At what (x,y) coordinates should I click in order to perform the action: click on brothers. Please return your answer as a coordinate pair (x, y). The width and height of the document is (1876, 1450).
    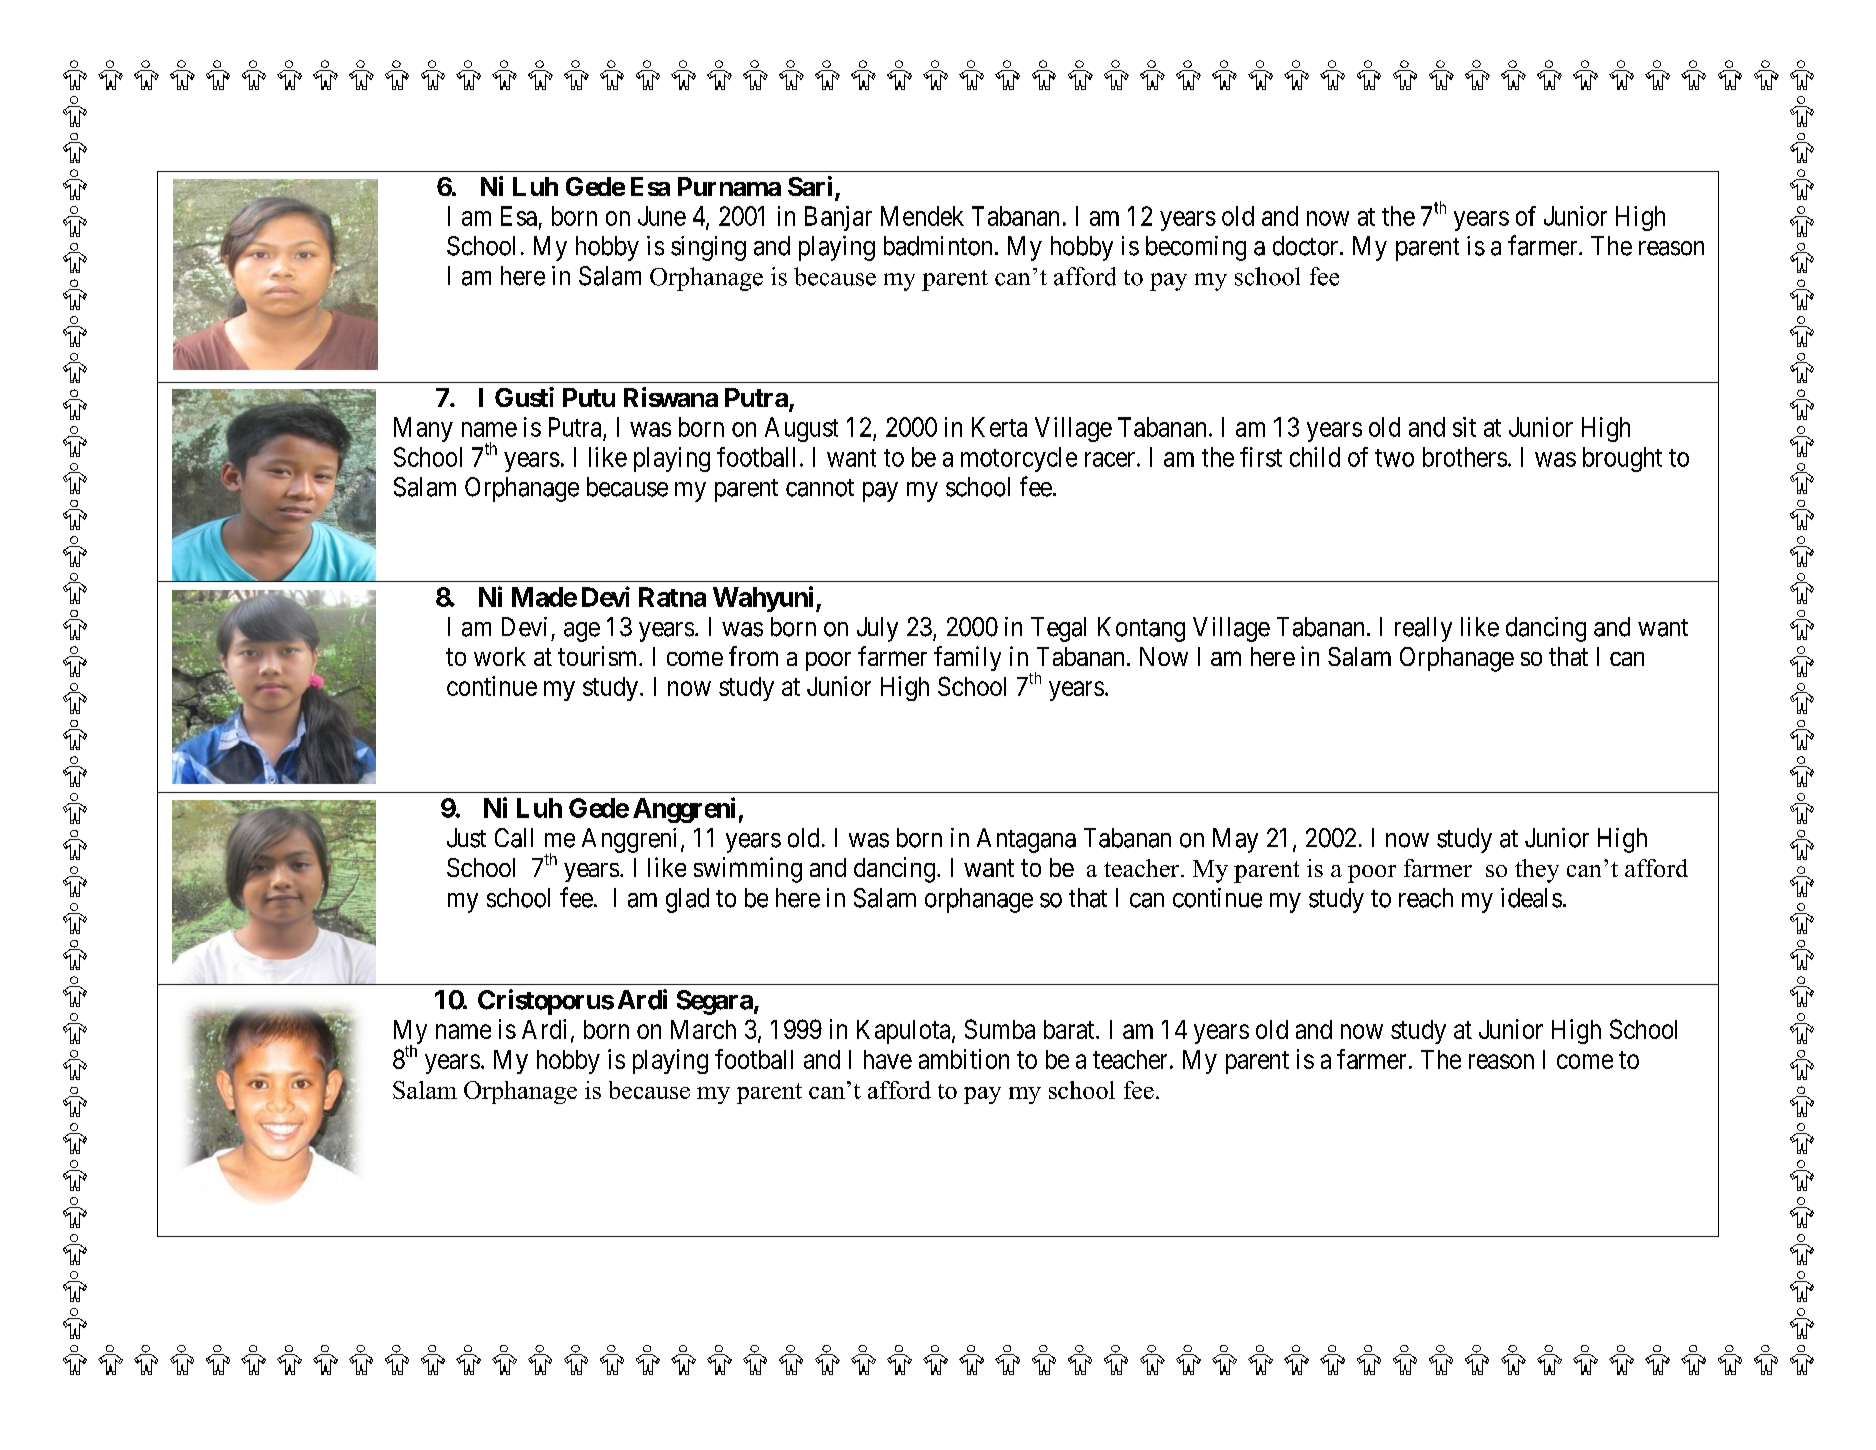
    Looking at the image, I should click on (1465, 457).
